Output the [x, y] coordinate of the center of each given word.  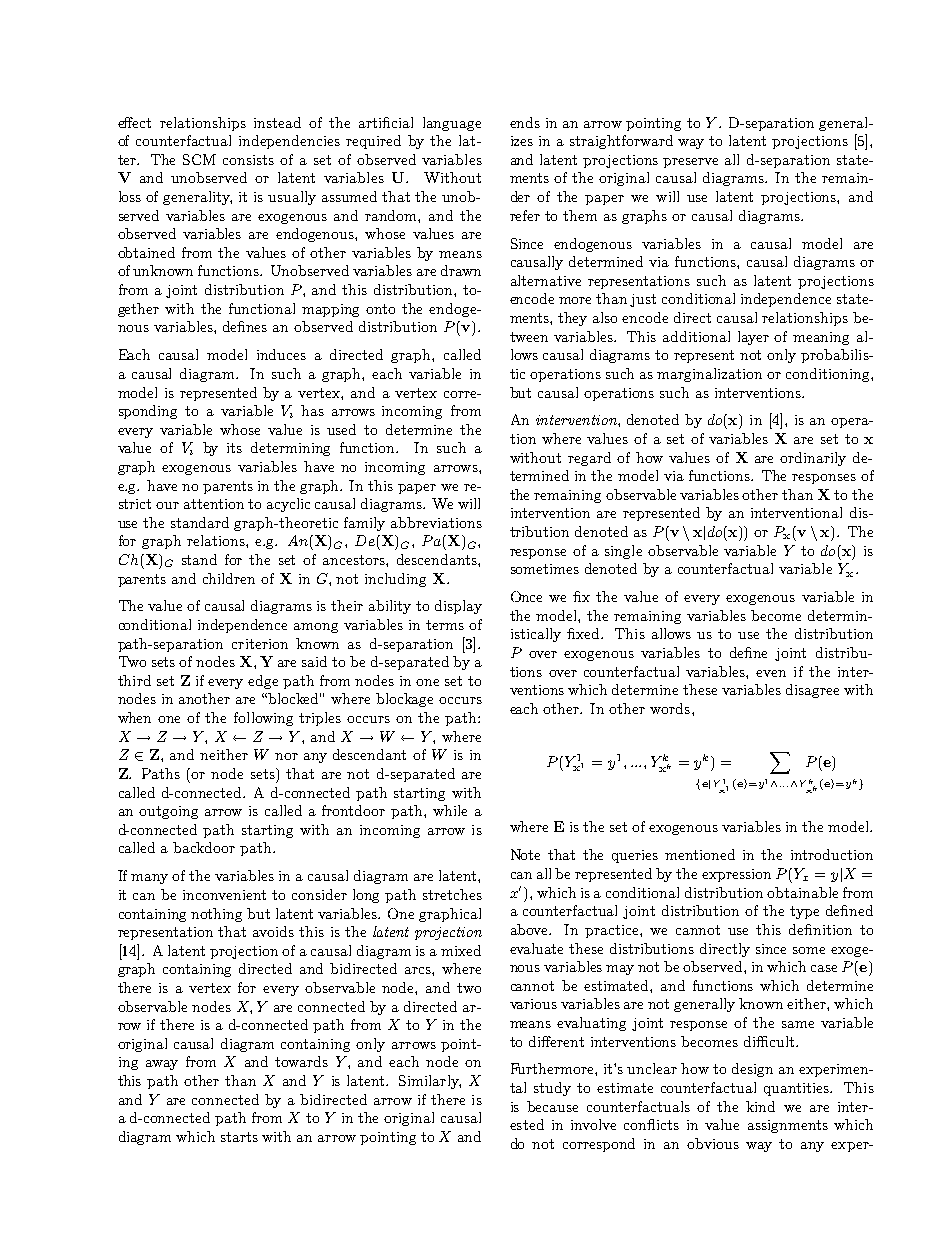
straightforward [621, 142]
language [452, 124]
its [234, 448]
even [771, 673]
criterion [260, 644]
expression [736, 875]
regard [589, 459]
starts [239, 1137]
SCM [199, 159]
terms [445, 625]
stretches [452, 894]
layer [753, 338]
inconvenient [224, 895]
